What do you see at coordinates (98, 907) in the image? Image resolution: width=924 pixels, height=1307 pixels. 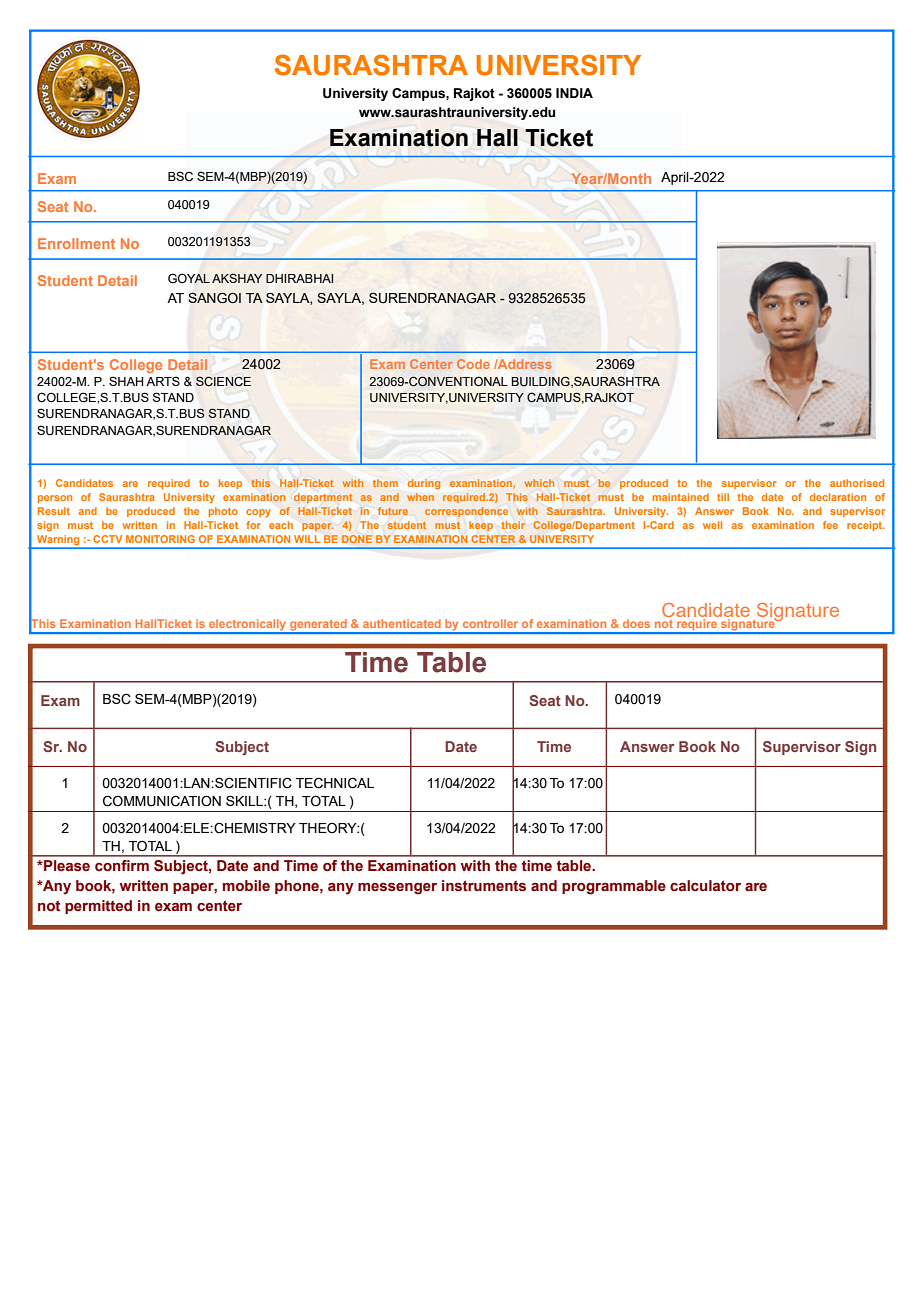 I see `permitted` at bounding box center [98, 907].
